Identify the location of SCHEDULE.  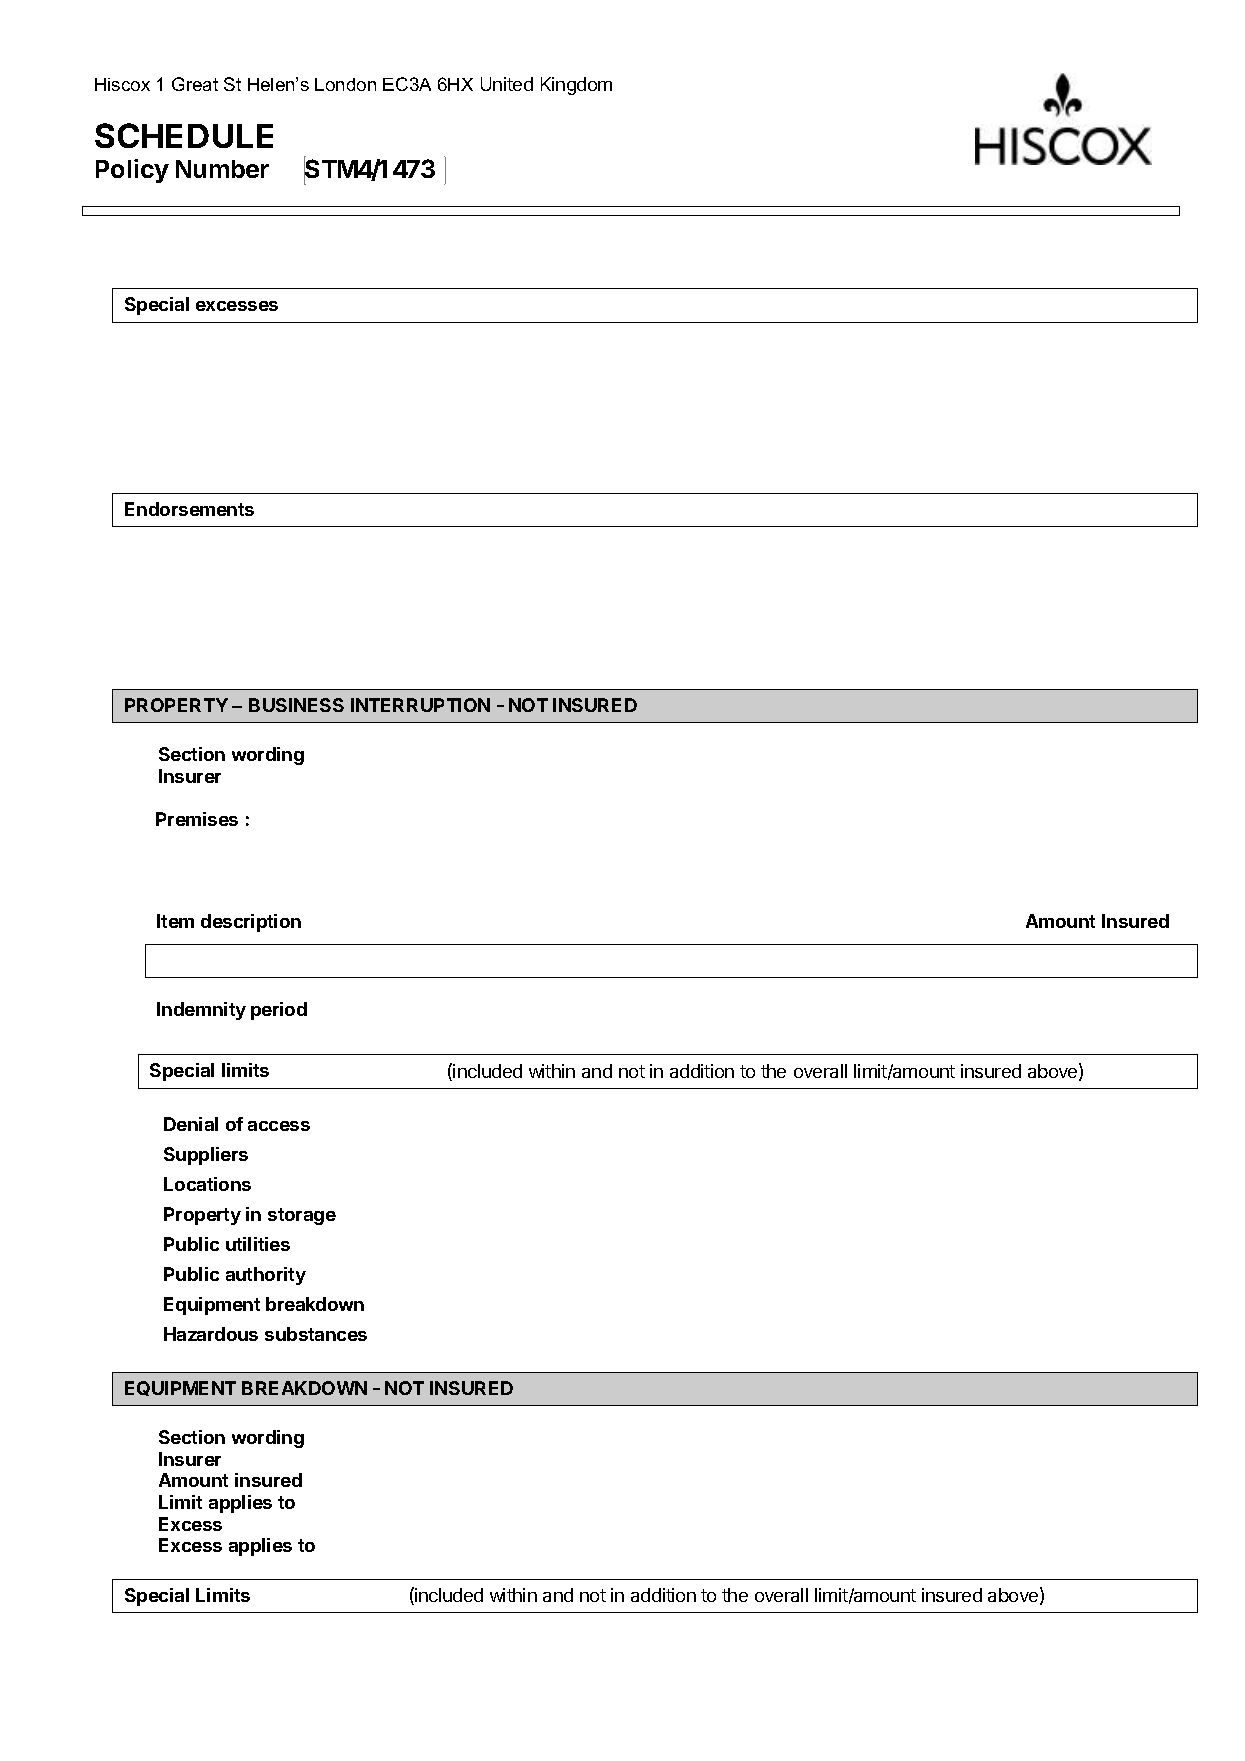
(184, 135).
